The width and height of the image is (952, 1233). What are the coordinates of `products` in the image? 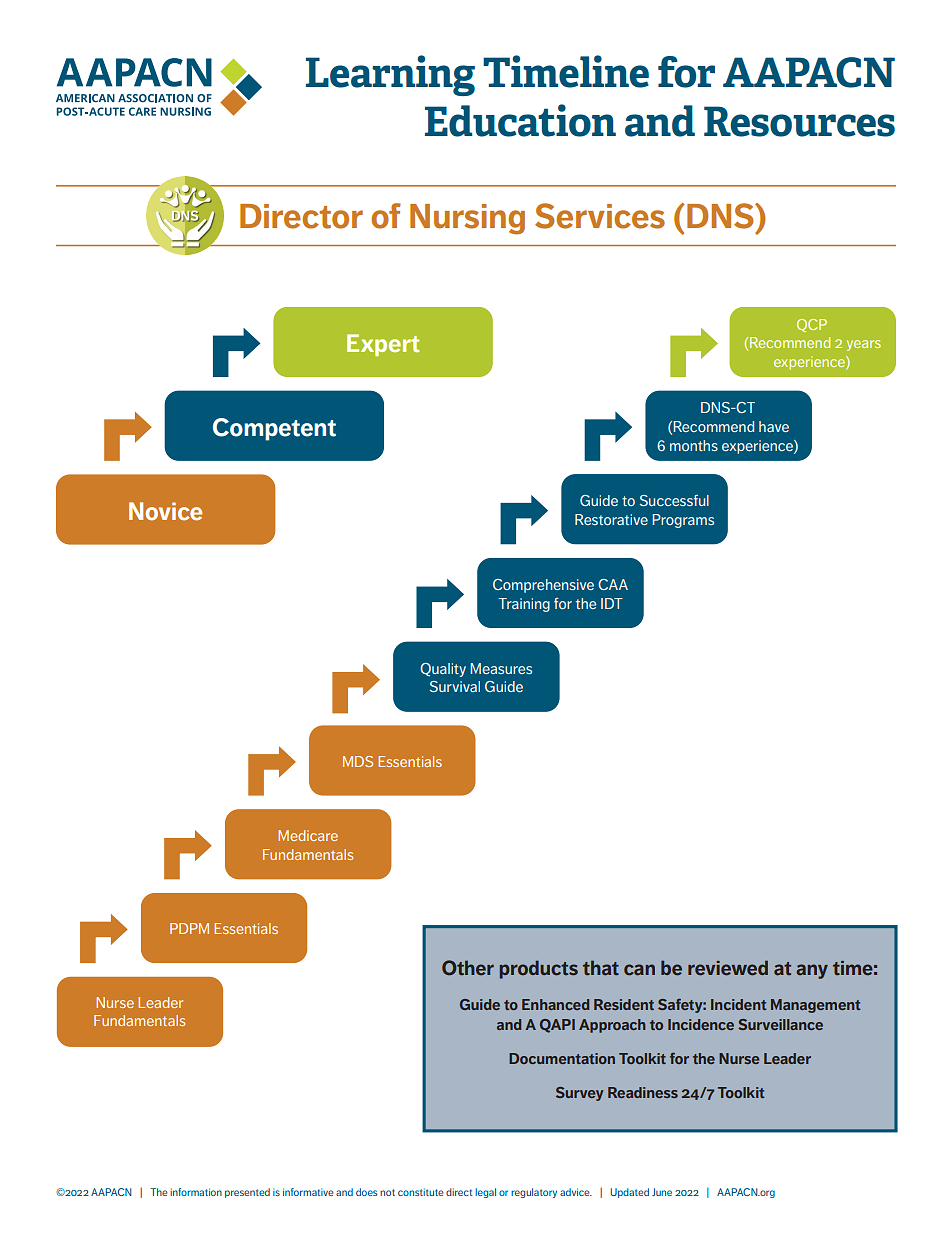 It's located at (539, 969).
